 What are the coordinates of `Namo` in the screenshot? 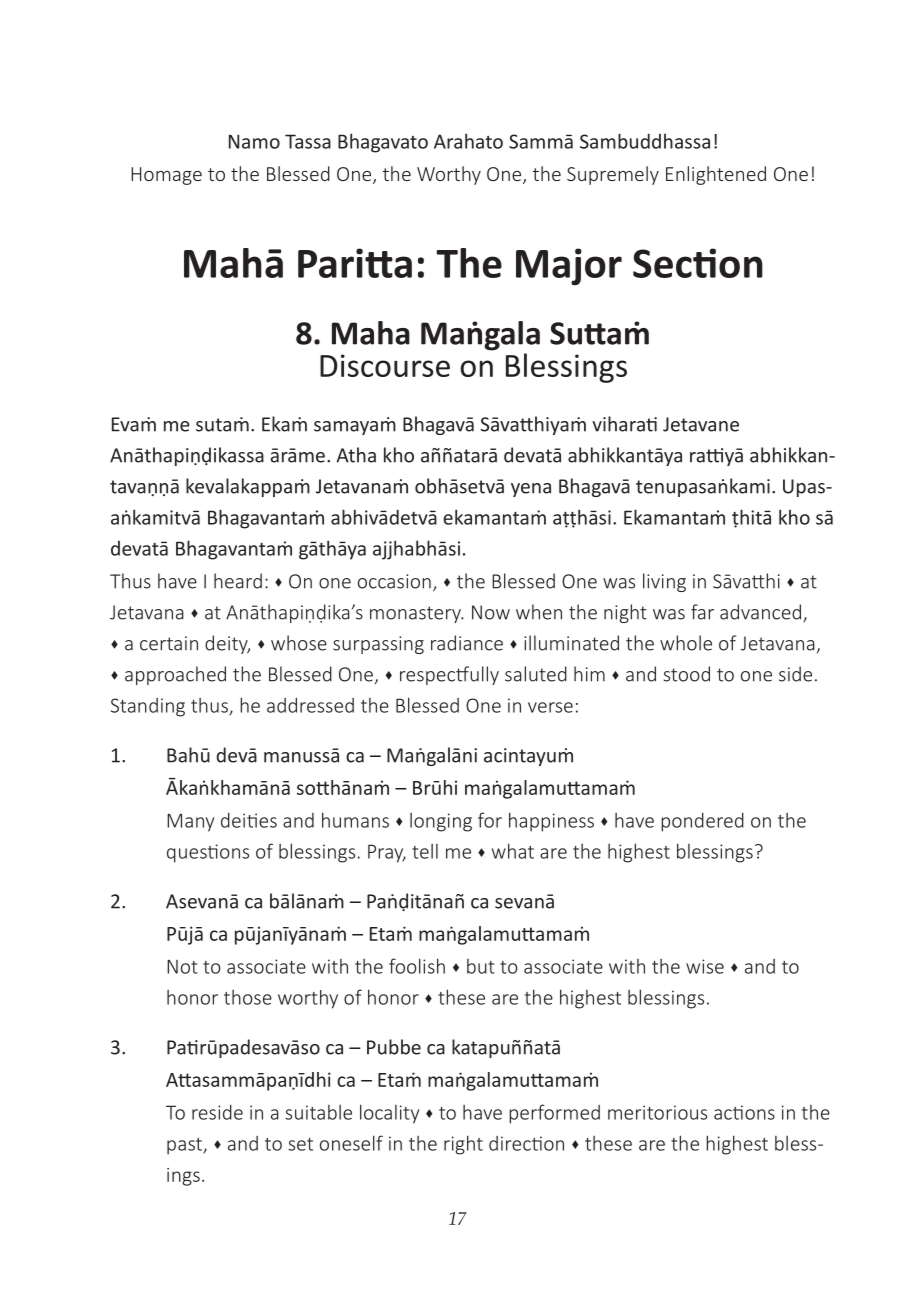 It's located at (254, 141).
